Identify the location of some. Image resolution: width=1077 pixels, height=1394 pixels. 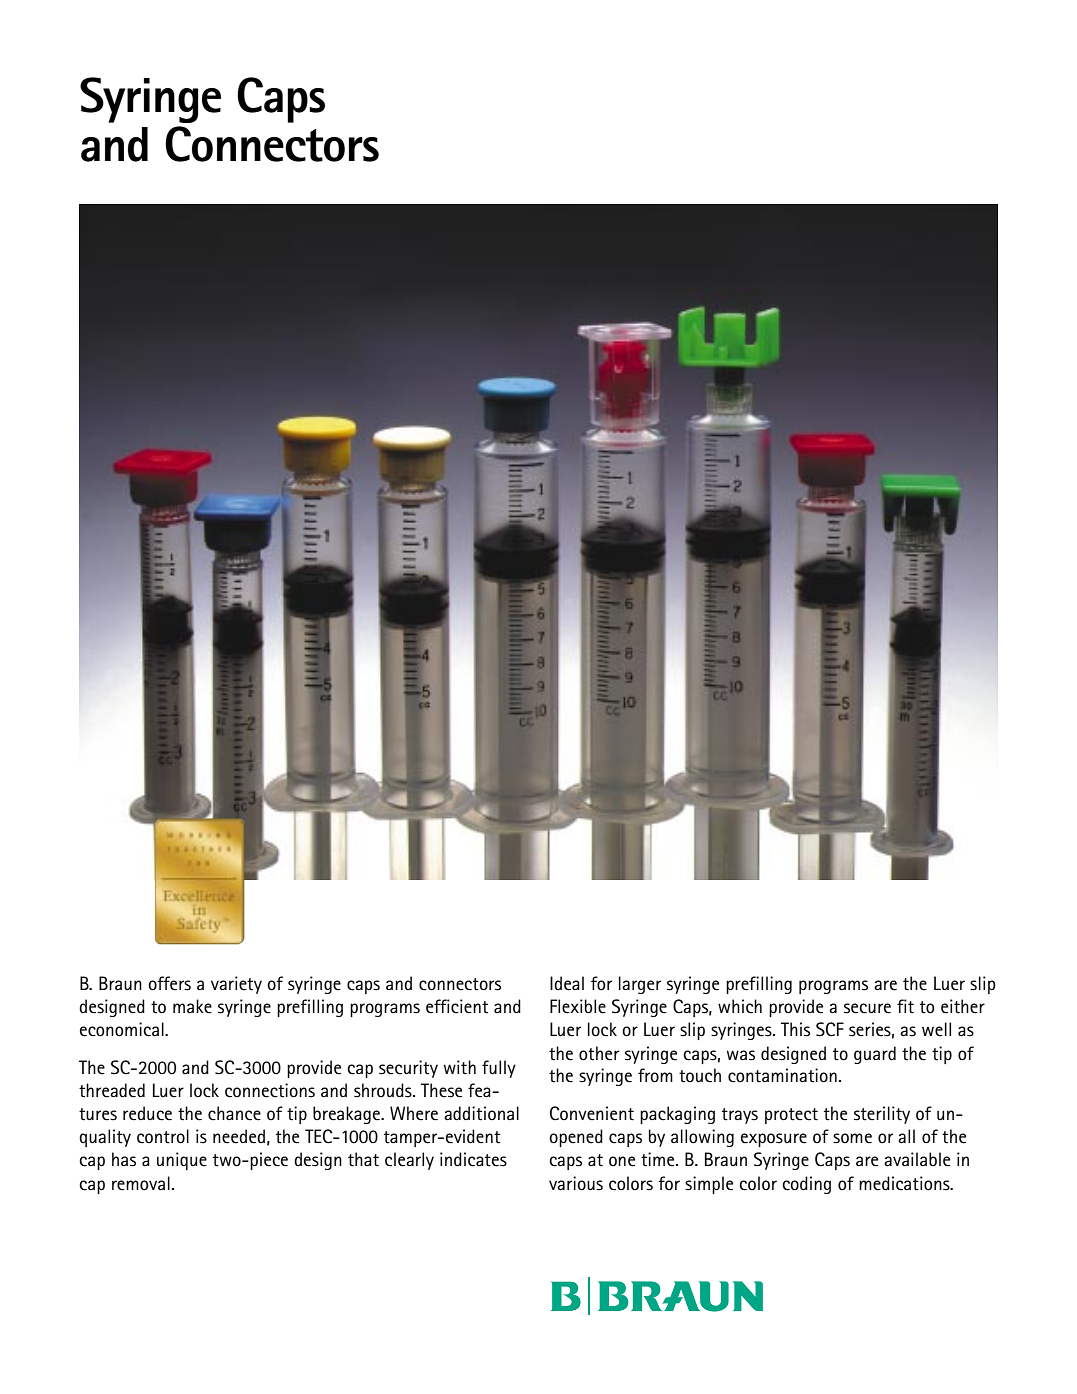
(852, 1138).
